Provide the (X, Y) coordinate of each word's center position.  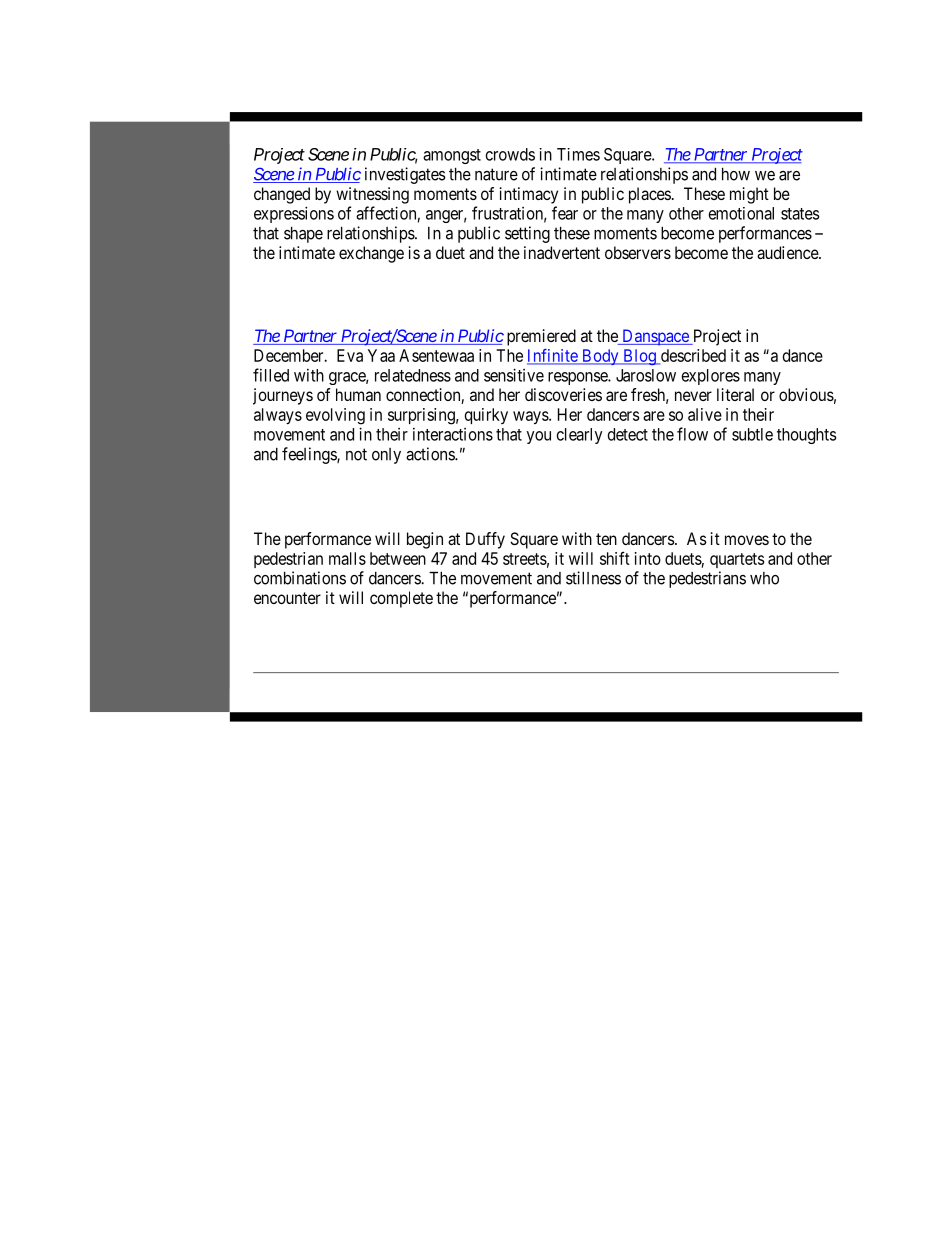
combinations (300, 578)
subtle (752, 434)
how (736, 174)
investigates (405, 175)
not (356, 454)
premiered (541, 337)
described (692, 356)
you (539, 437)
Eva (350, 355)
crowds (510, 154)
